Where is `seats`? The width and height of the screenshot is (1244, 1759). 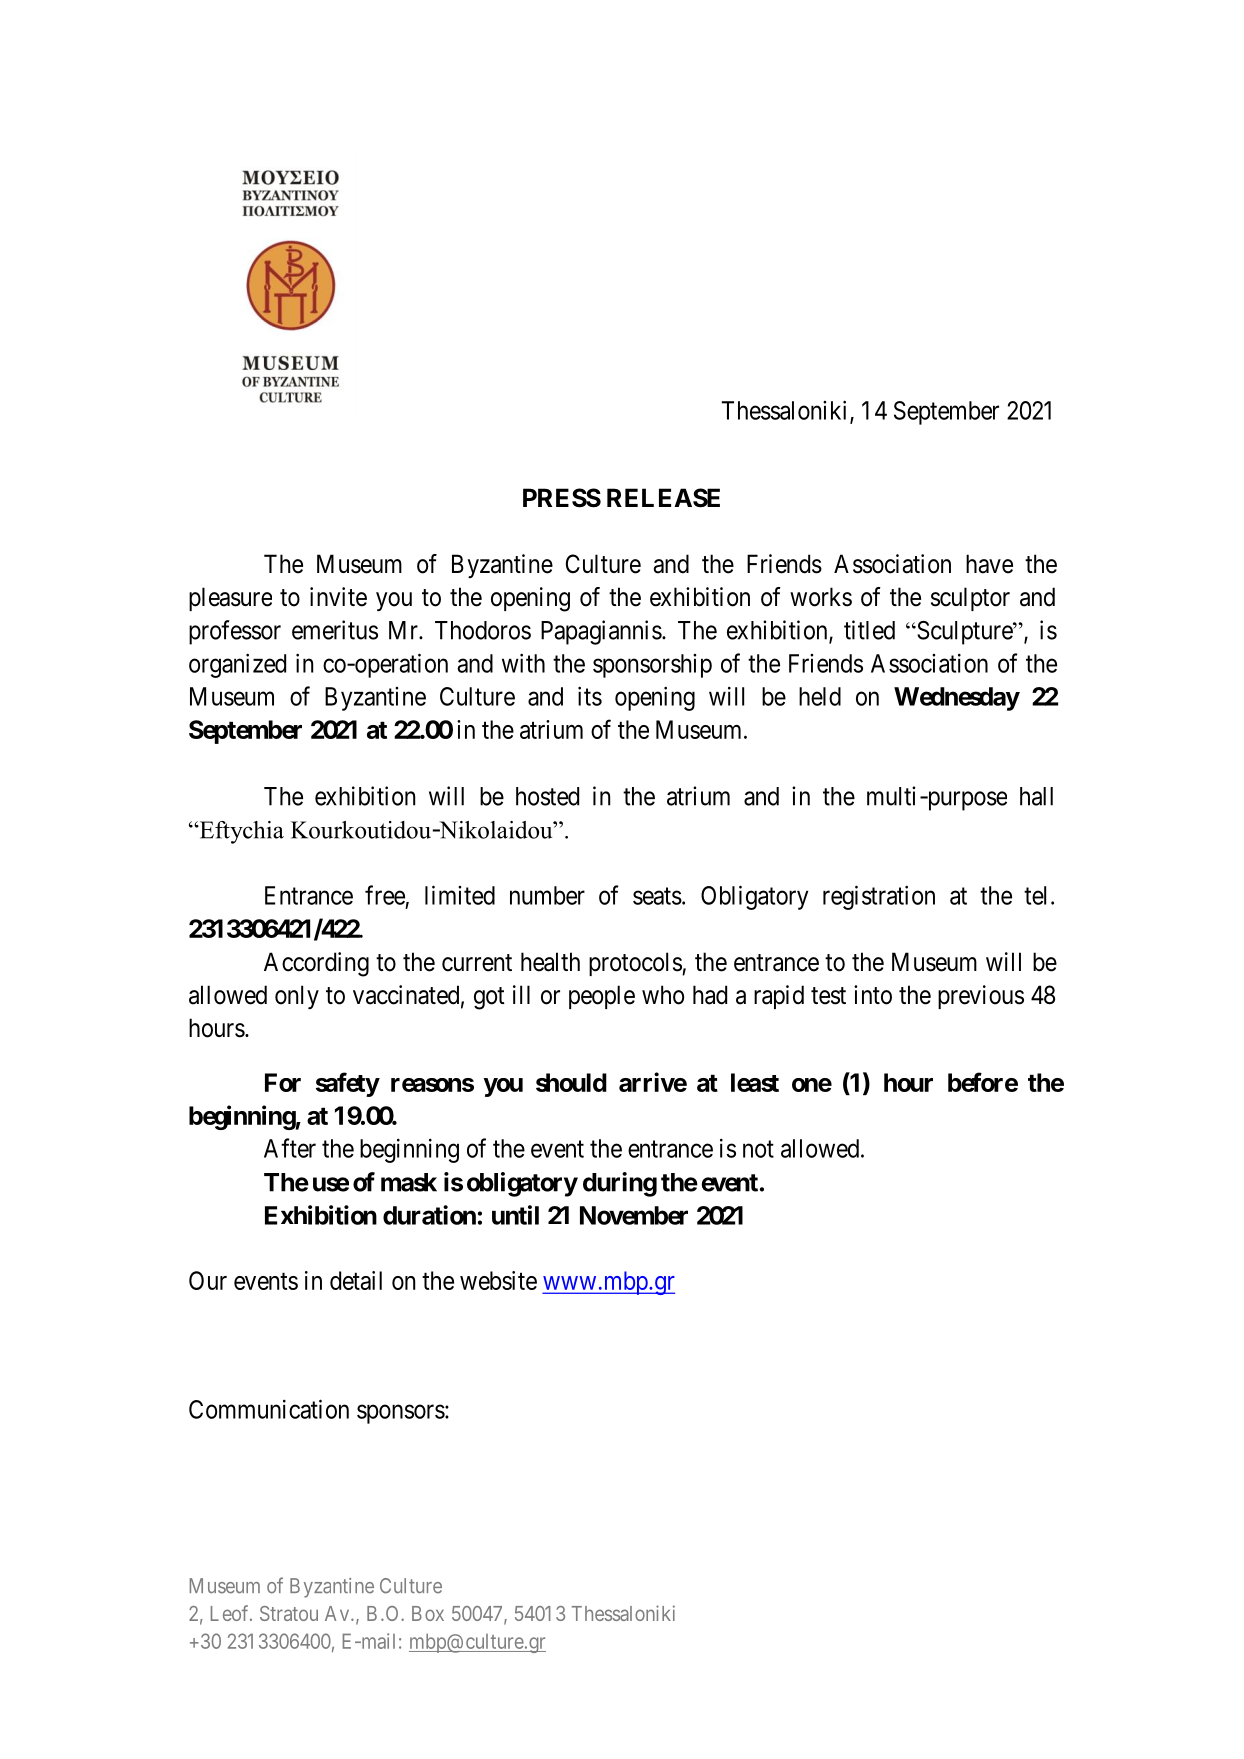 seats is located at coordinates (657, 896).
